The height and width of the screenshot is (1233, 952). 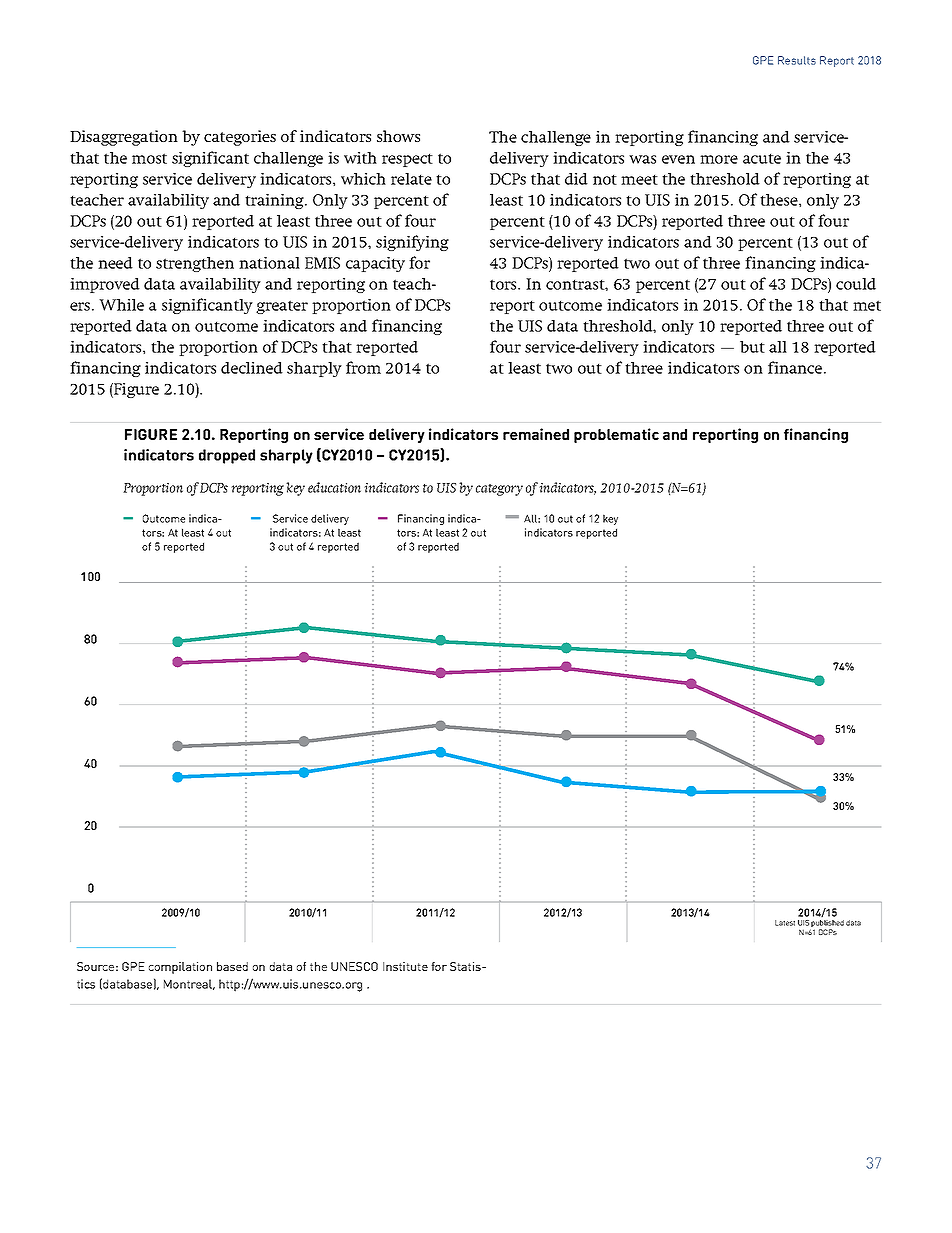 I want to click on Institute, so click(x=405, y=966).
